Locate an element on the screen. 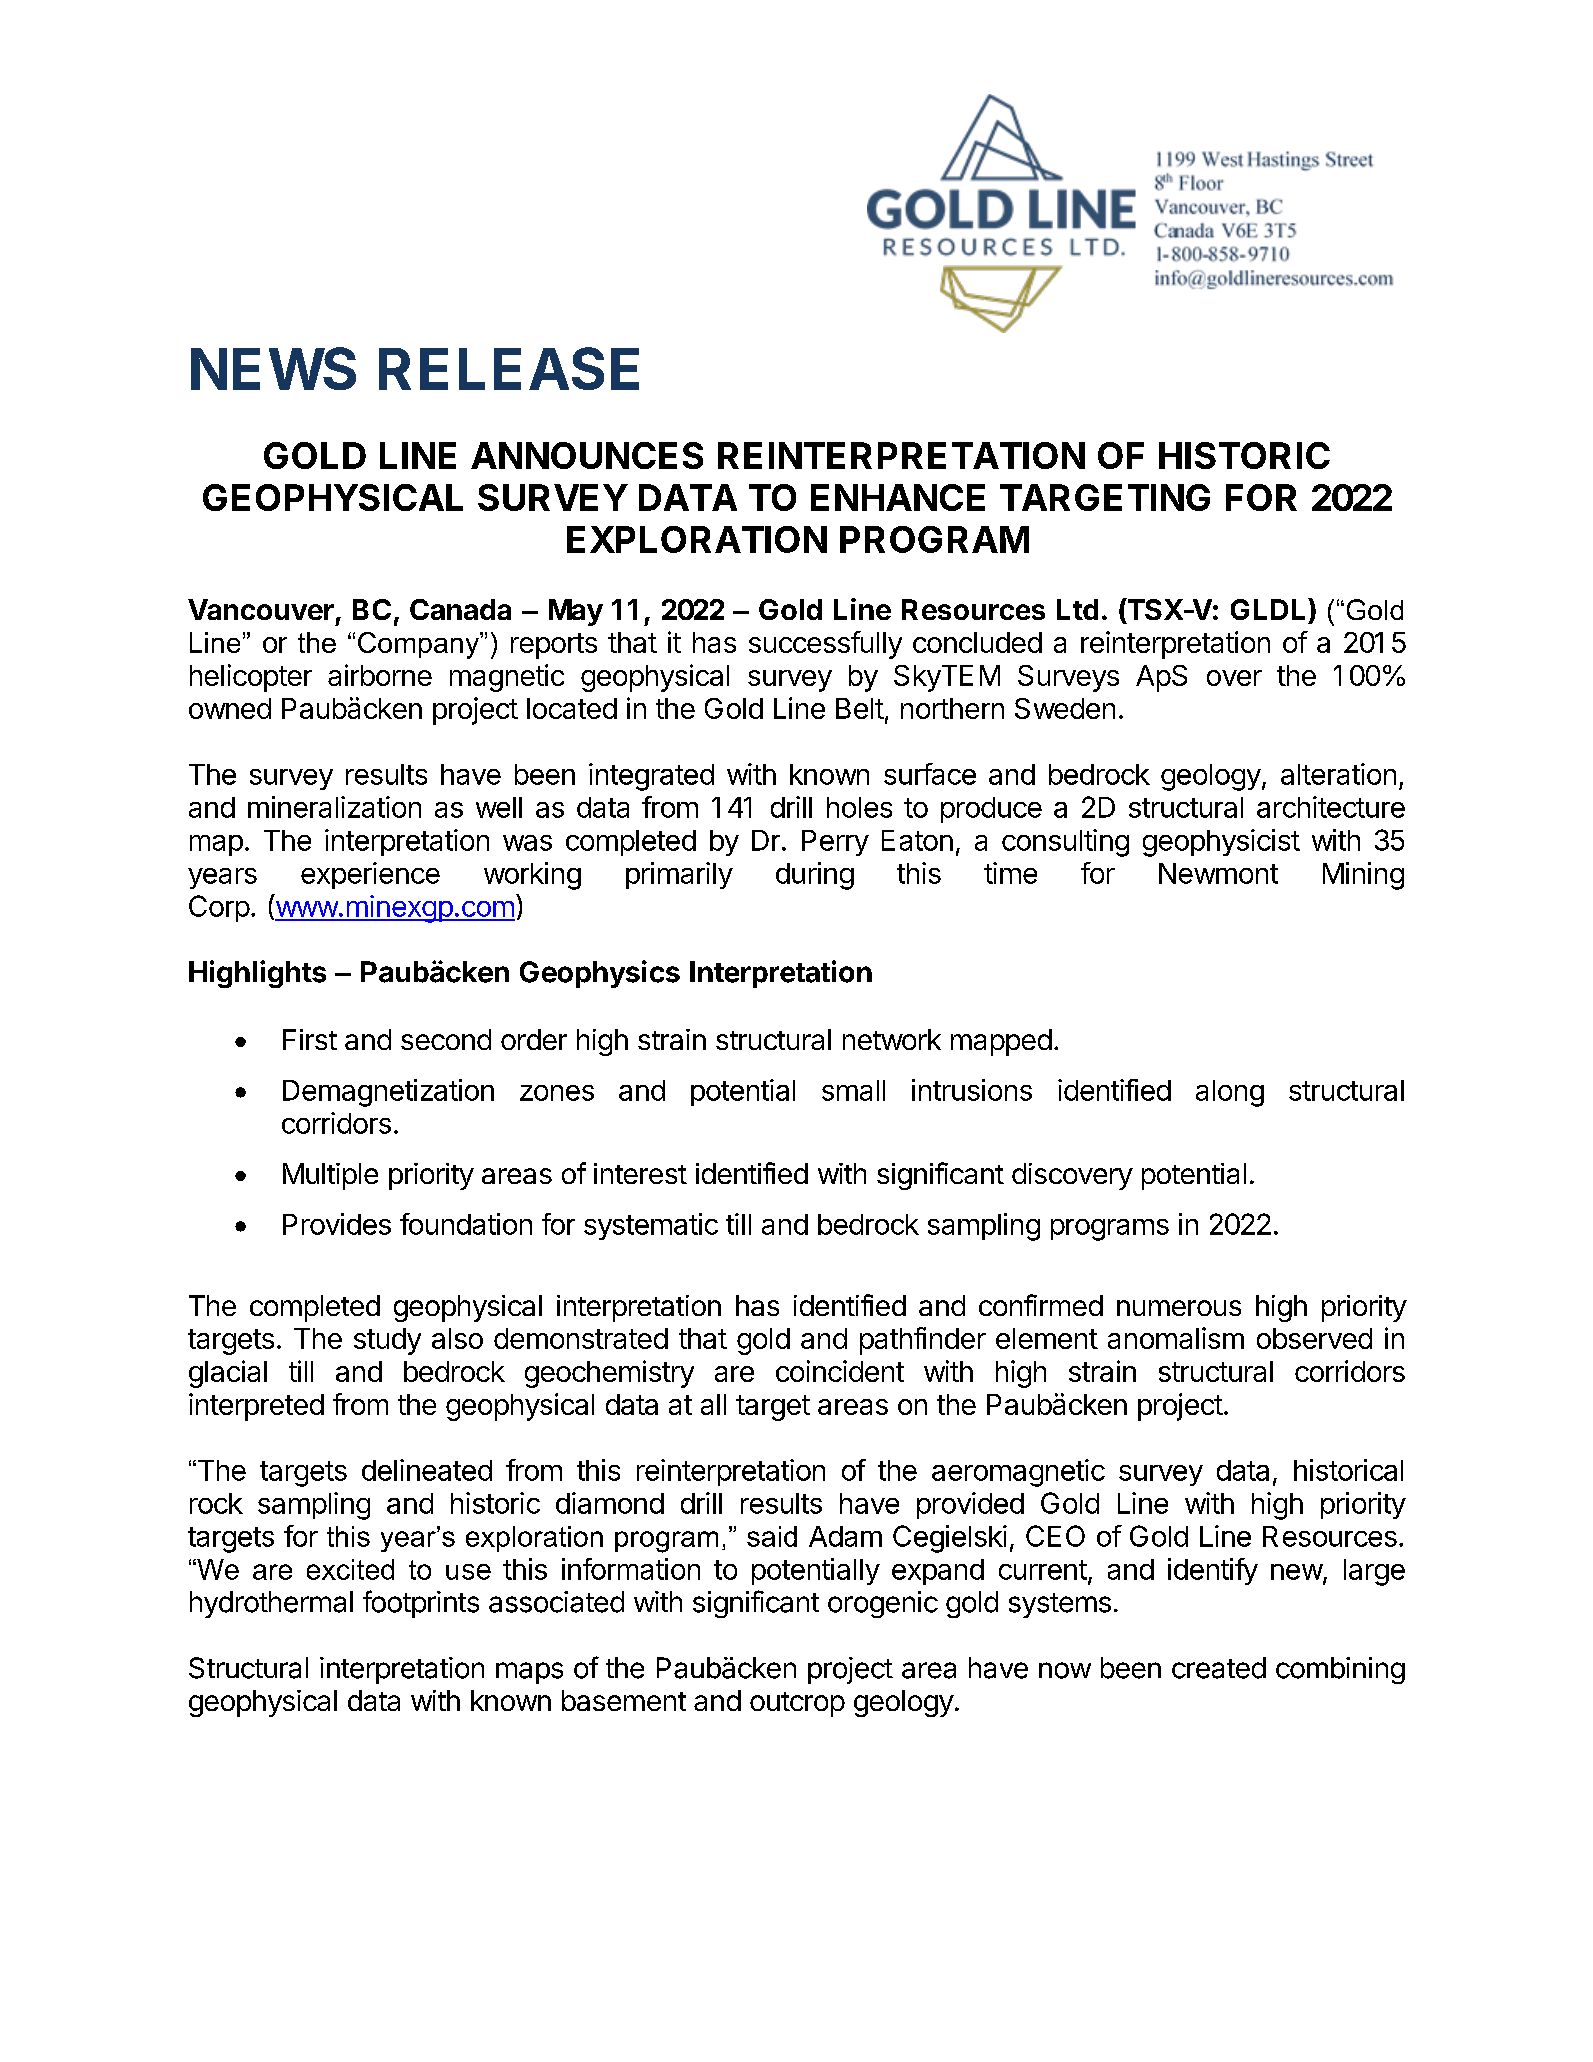 The height and width of the screenshot is (2062, 1593). network is located at coordinates (892, 1039).
